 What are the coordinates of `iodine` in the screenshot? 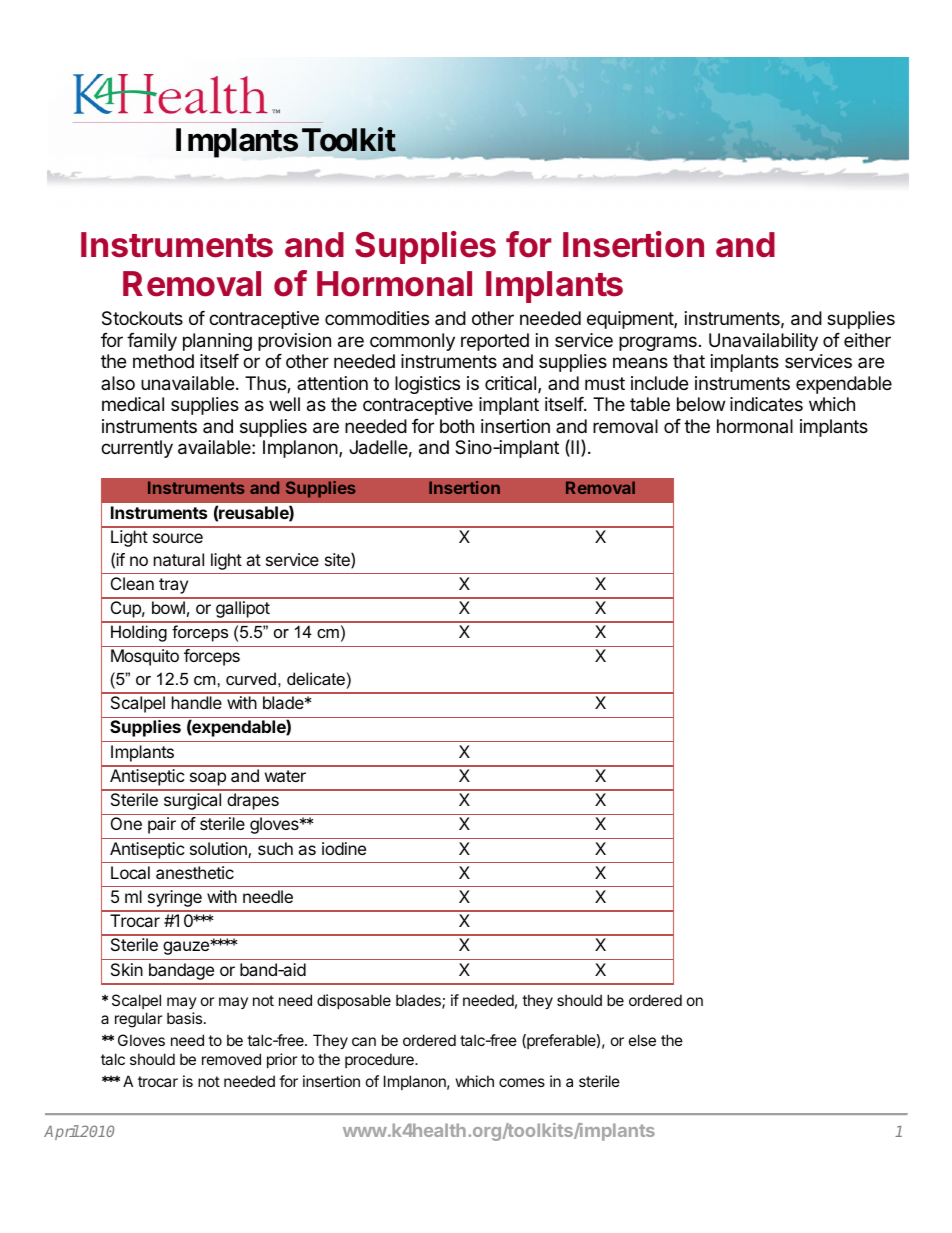 It's located at (344, 848).
